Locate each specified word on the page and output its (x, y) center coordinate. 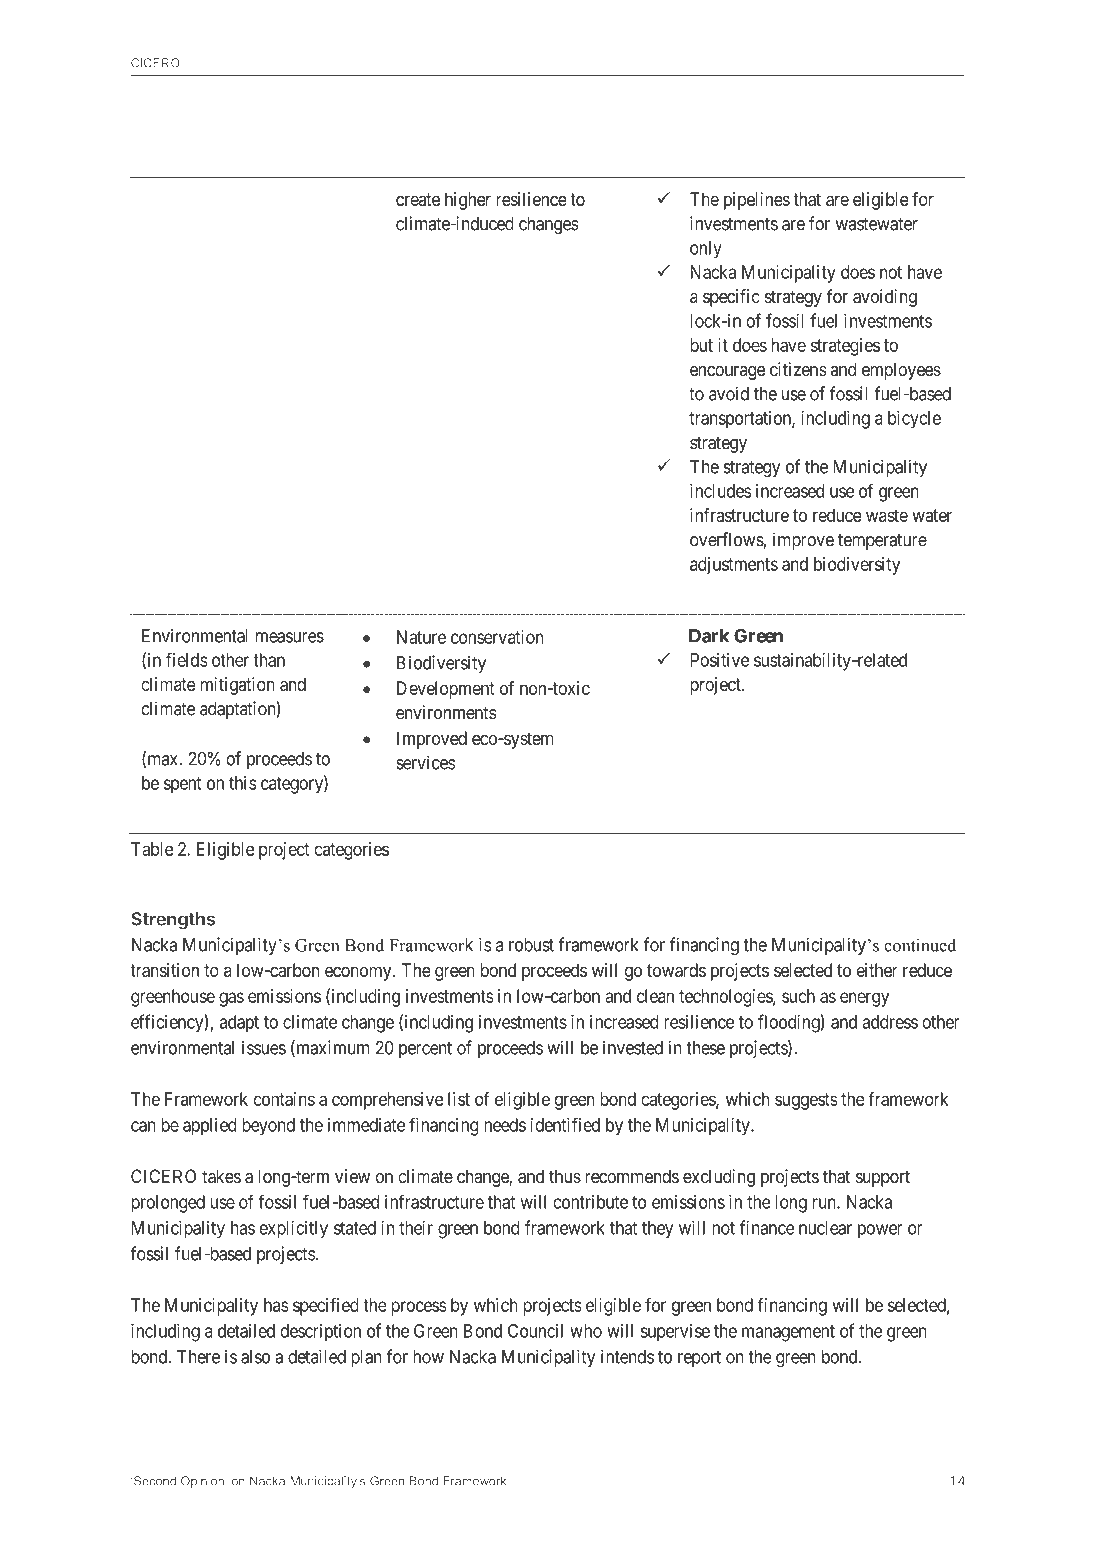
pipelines (757, 201)
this (243, 783)
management (788, 1333)
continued (920, 945)
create (418, 199)
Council (535, 1331)
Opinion (203, 1482)
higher (468, 201)
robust (531, 945)
